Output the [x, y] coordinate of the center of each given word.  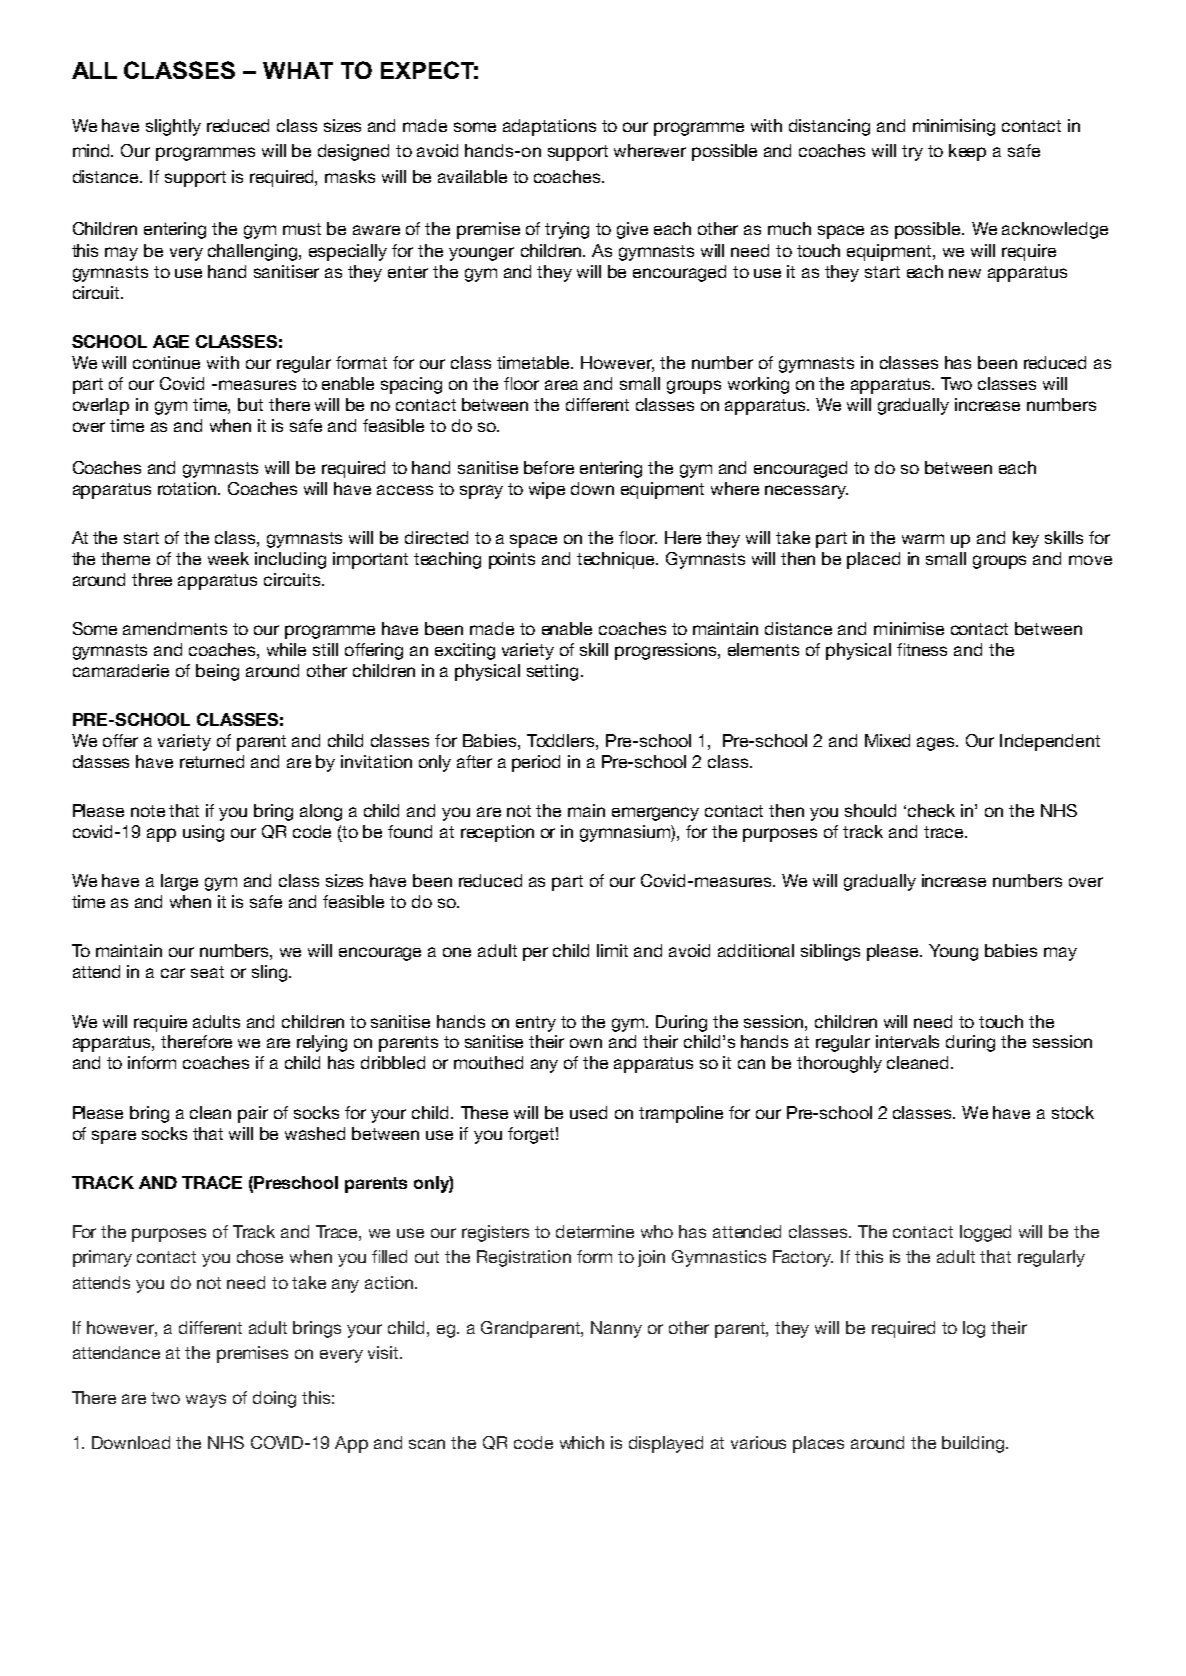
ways [206, 1401]
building [974, 1444]
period [536, 763]
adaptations [549, 127]
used [588, 1112]
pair [253, 1114]
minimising [954, 127]
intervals [907, 1041]
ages [937, 744]
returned [212, 761]
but [250, 404]
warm [923, 539]
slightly [173, 127]
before [549, 467]
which [582, 1442]
